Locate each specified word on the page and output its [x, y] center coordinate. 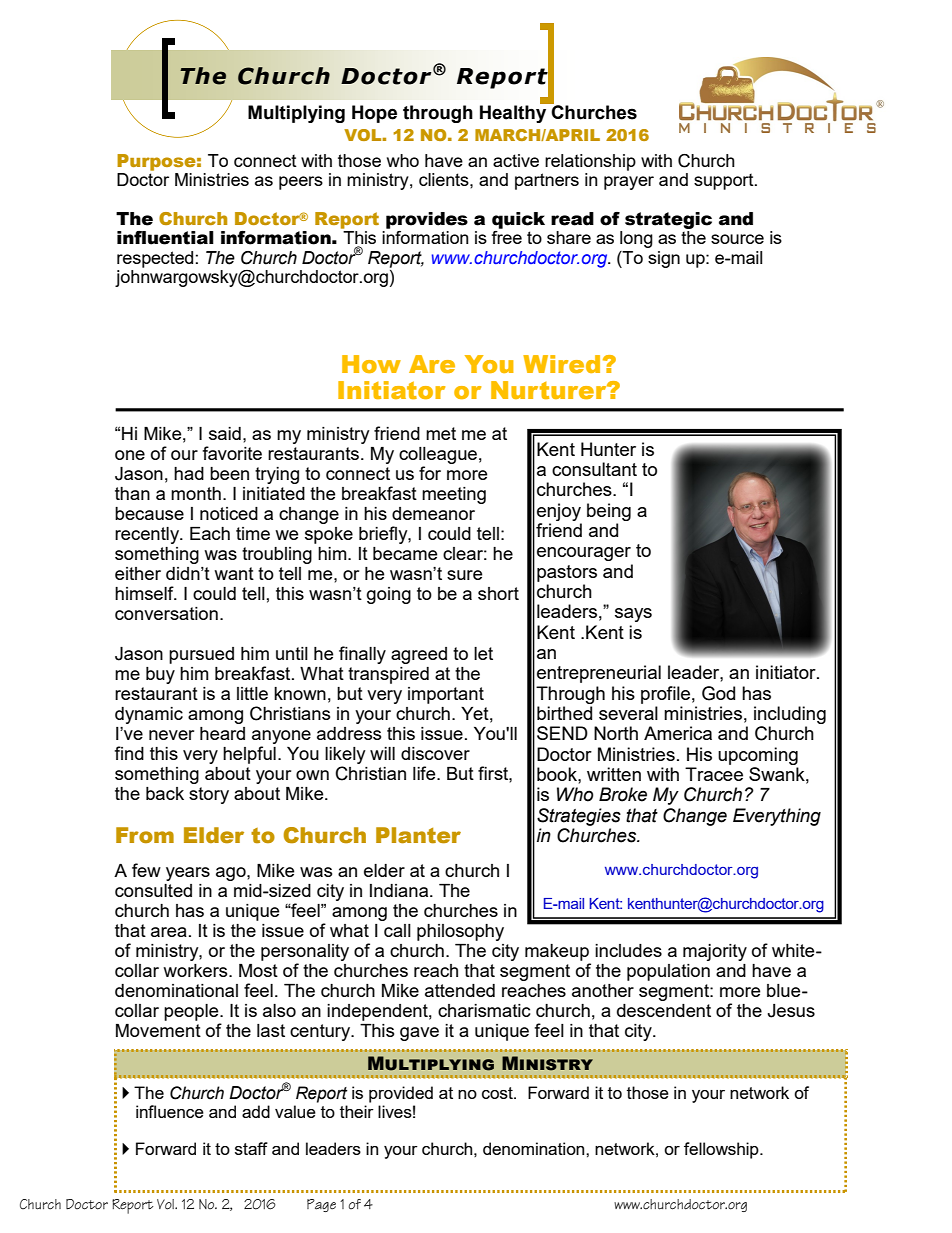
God [718, 693]
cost [498, 1093]
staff [251, 1148]
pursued [201, 655]
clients [445, 179]
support [725, 182]
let [483, 653]
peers [301, 183]
